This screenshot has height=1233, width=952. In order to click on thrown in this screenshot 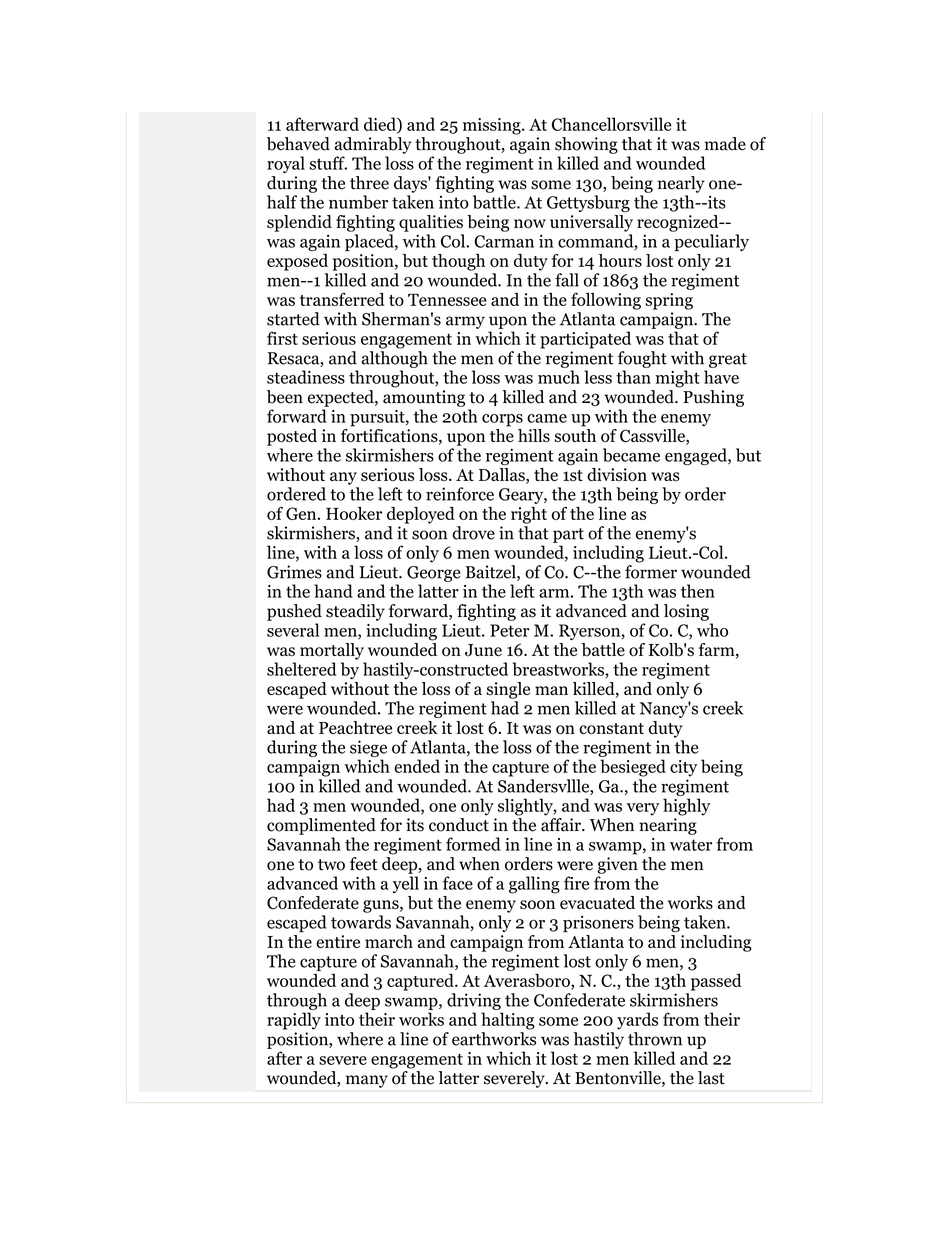, I will do `click(655, 1039)`.
